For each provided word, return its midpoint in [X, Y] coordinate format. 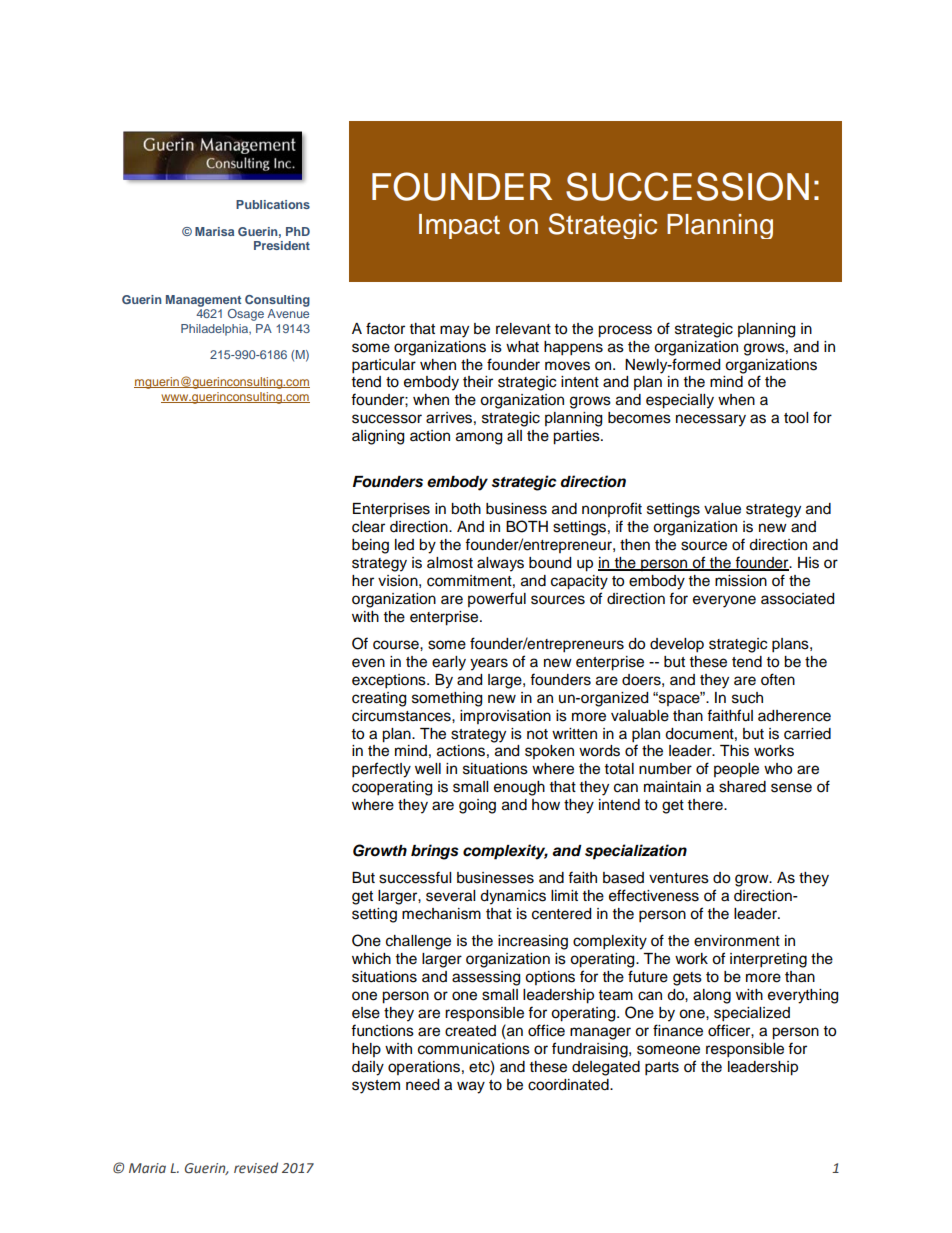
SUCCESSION [687, 186]
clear [368, 527]
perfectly [381, 770]
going [477, 806]
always [500, 564]
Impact [459, 226]
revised [256, 1167]
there [706, 805]
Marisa [214, 231]
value [722, 509]
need [422, 1085]
